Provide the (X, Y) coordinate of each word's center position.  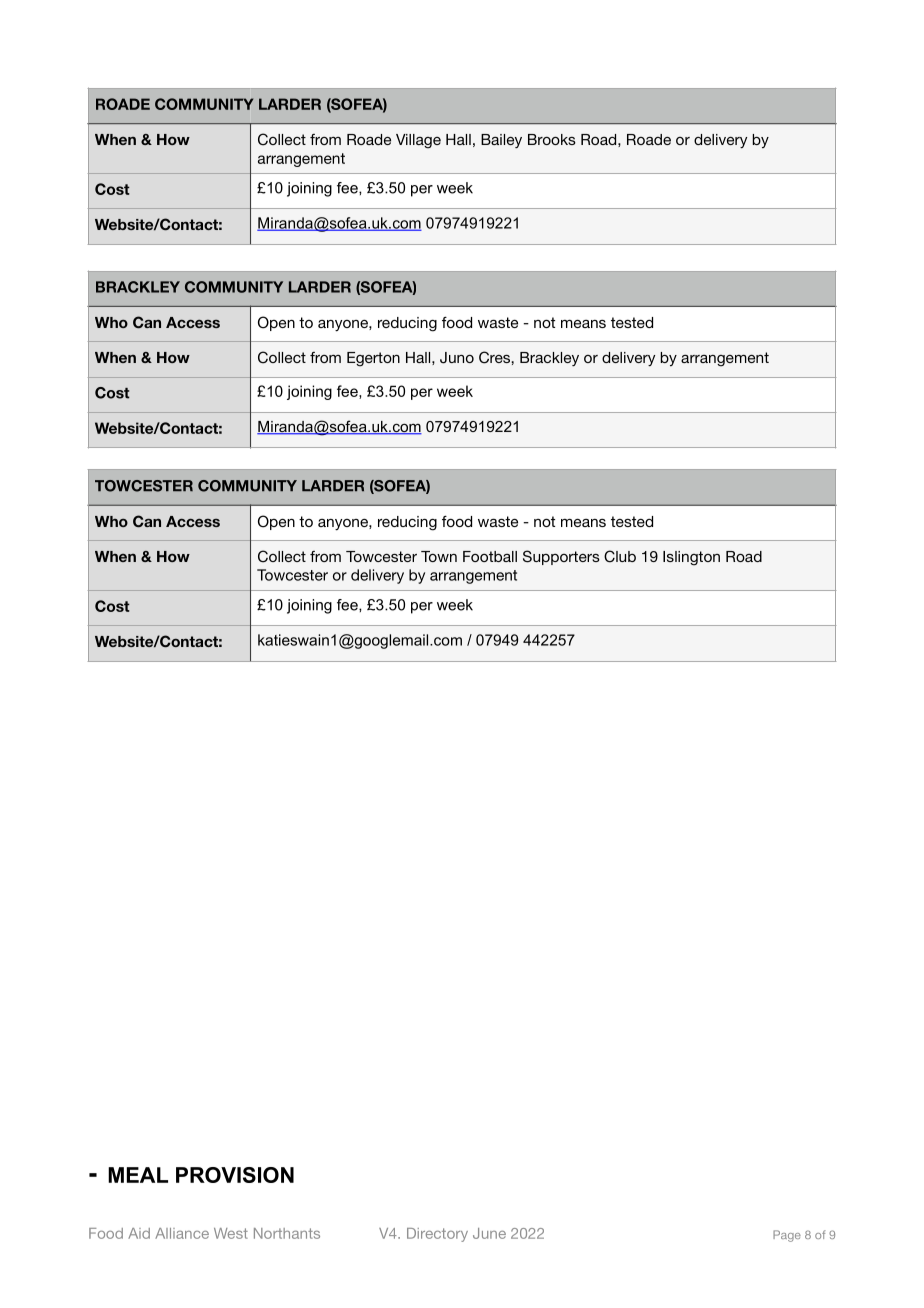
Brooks (552, 139)
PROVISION (235, 1175)
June (489, 1233)
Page (787, 1236)
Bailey (501, 141)
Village (418, 141)
